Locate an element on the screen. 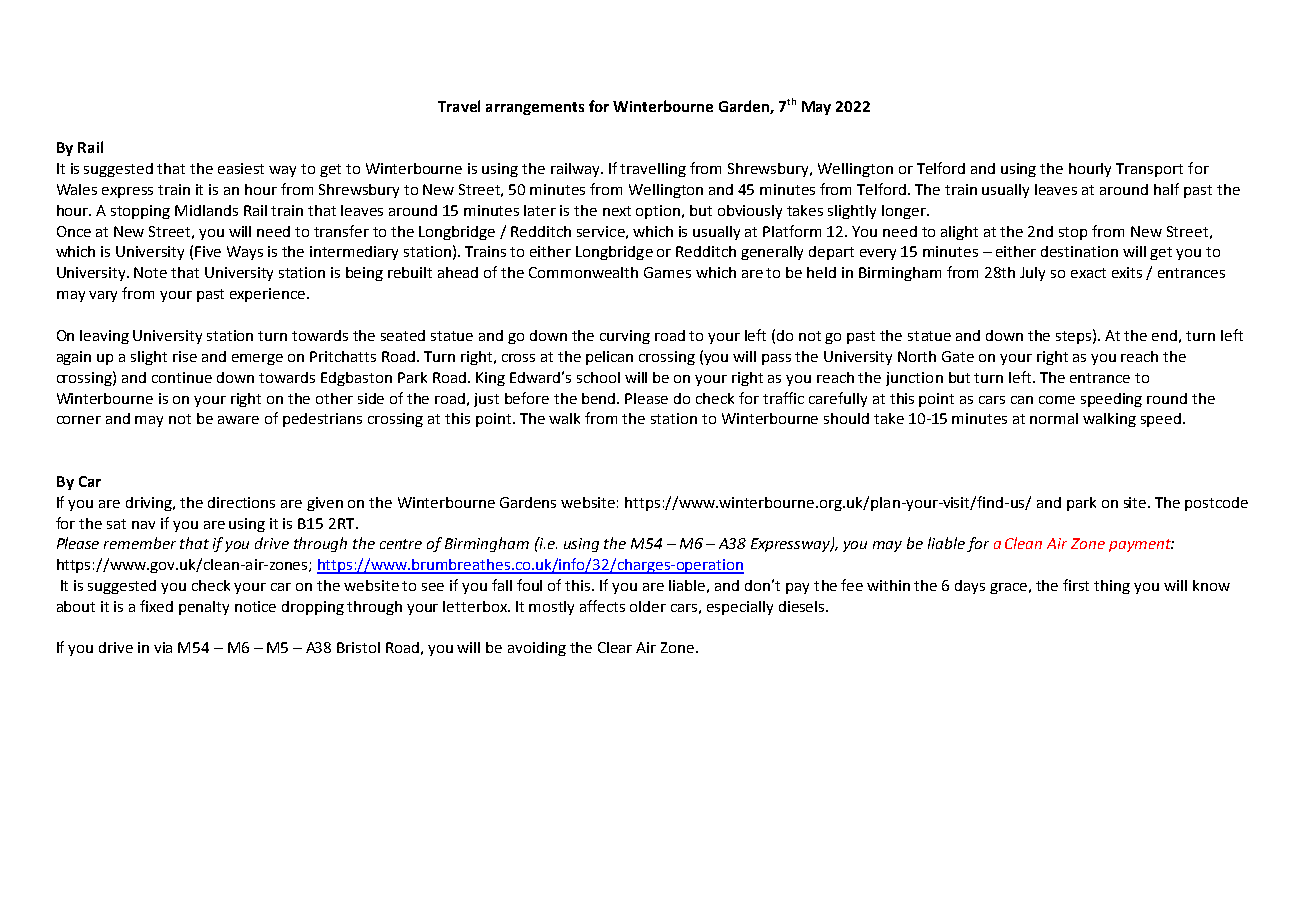  destination is located at coordinates (1079, 251).
